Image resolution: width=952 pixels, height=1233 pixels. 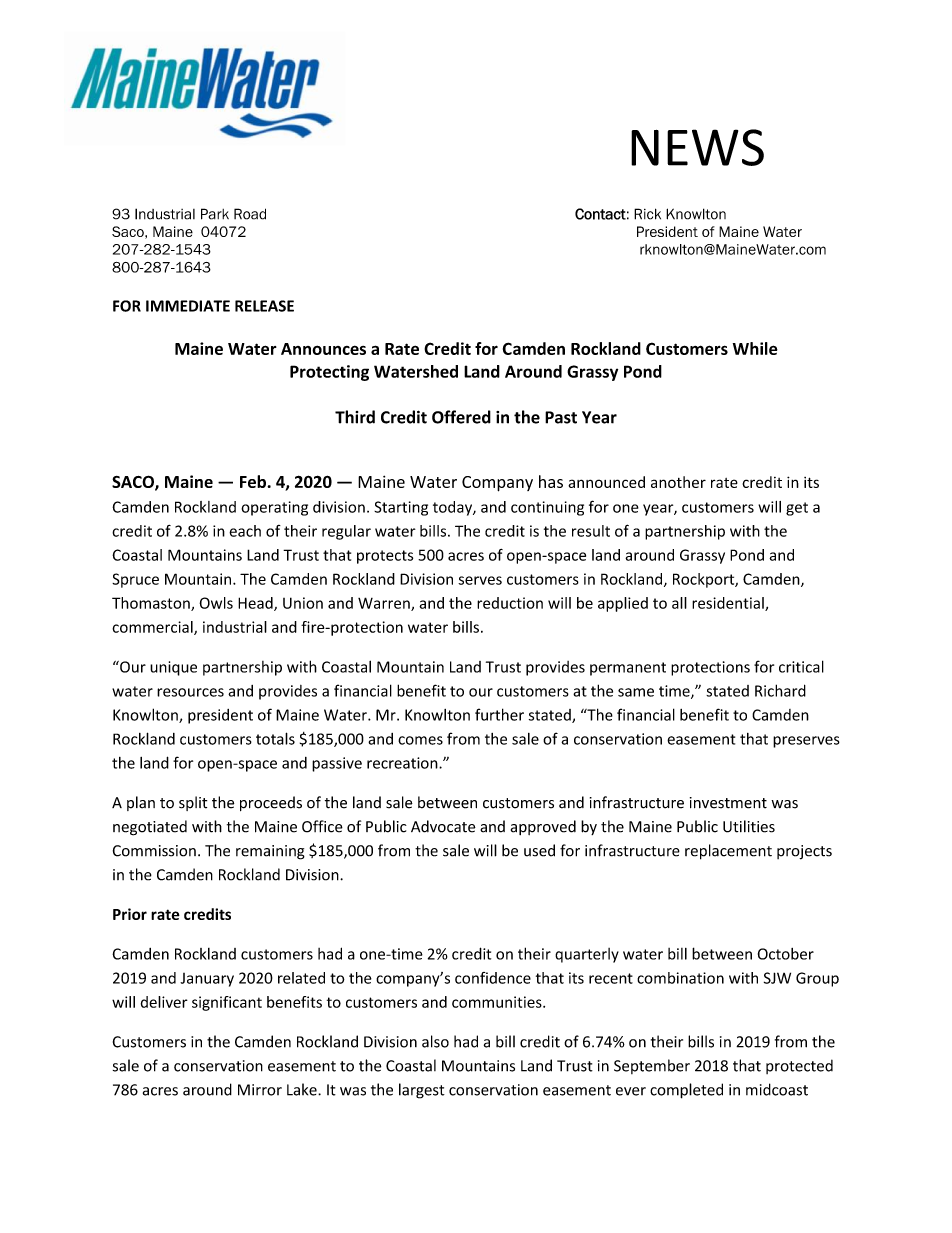 What do you see at coordinates (697, 147) in the document?
I see `NEWS` at bounding box center [697, 147].
